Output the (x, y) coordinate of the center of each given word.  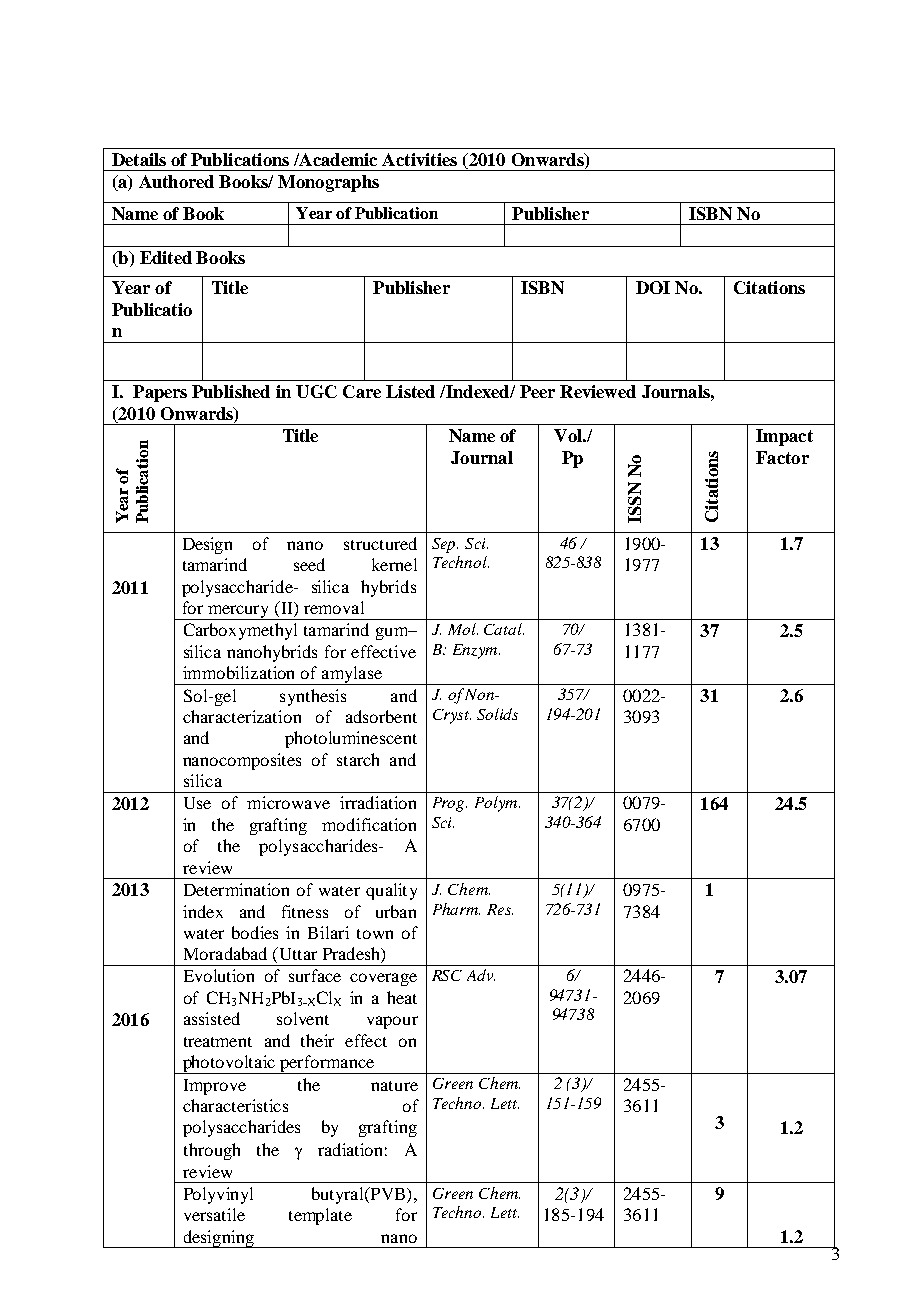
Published (231, 391)
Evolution (219, 975)
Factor (782, 457)
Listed (410, 391)
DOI (653, 287)
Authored (176, 181)
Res (500, 909)
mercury (239, 612)
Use (197, 803)
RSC (447, 975)
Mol (463, 629)
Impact (784, 437)
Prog (450, 804)
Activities (419, 159)
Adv (481, 975)
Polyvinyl (218, 1195)
